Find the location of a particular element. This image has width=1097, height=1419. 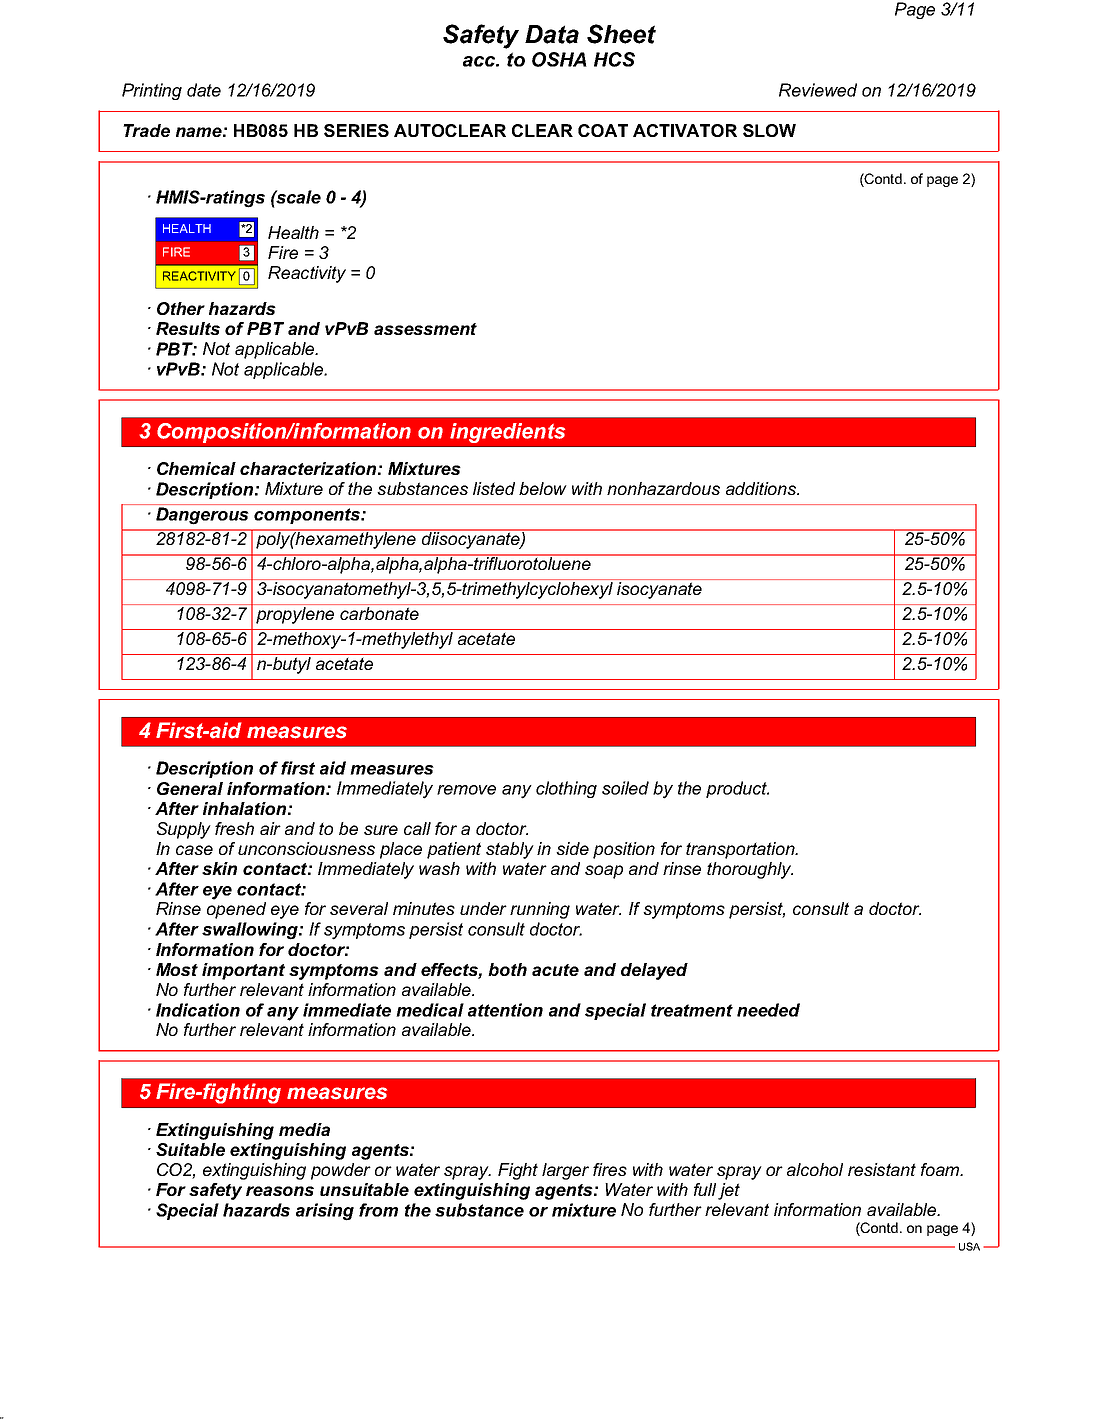

product is located at coordinates (737, 789).
